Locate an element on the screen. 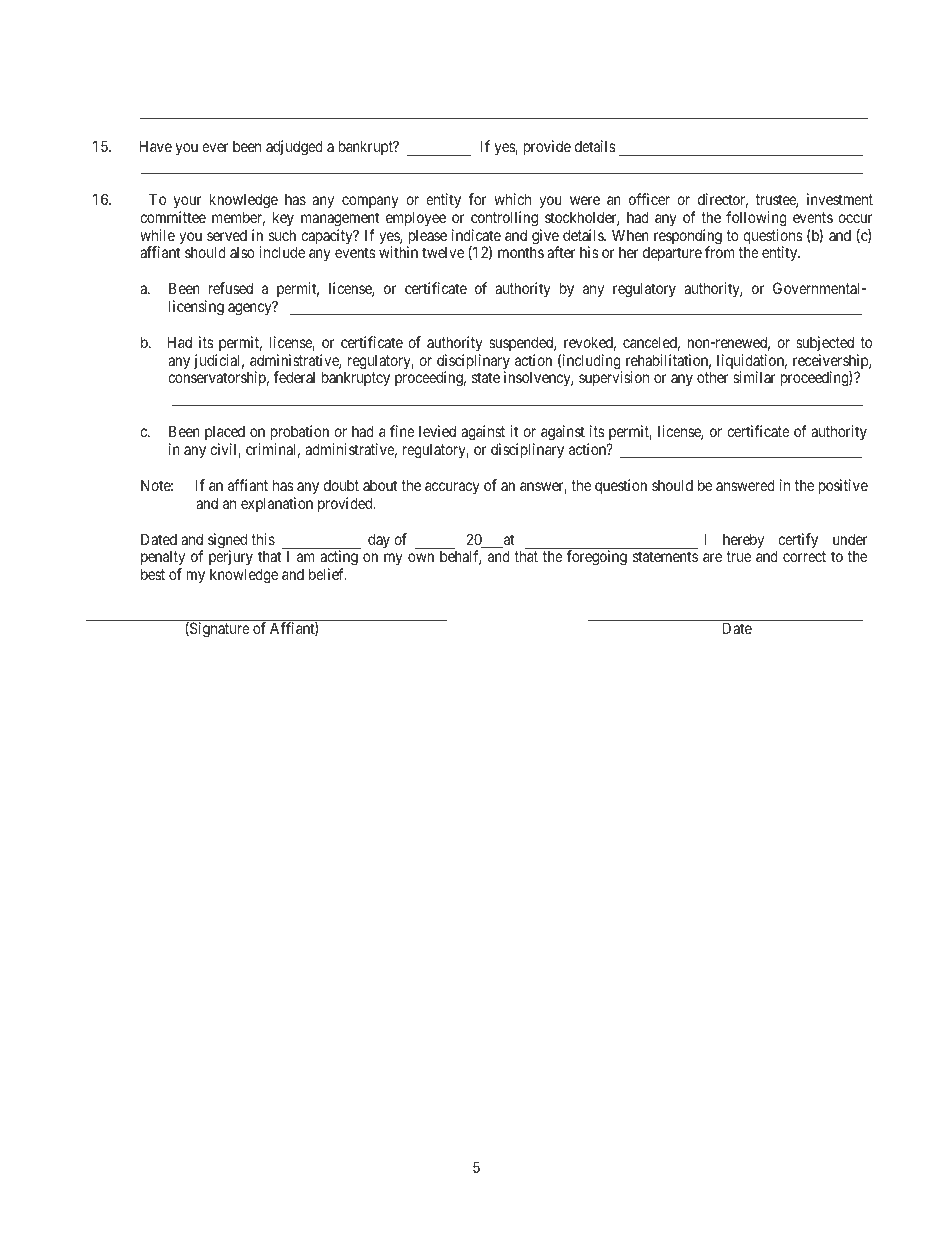  Signature is located at coordinates (219, 630).
